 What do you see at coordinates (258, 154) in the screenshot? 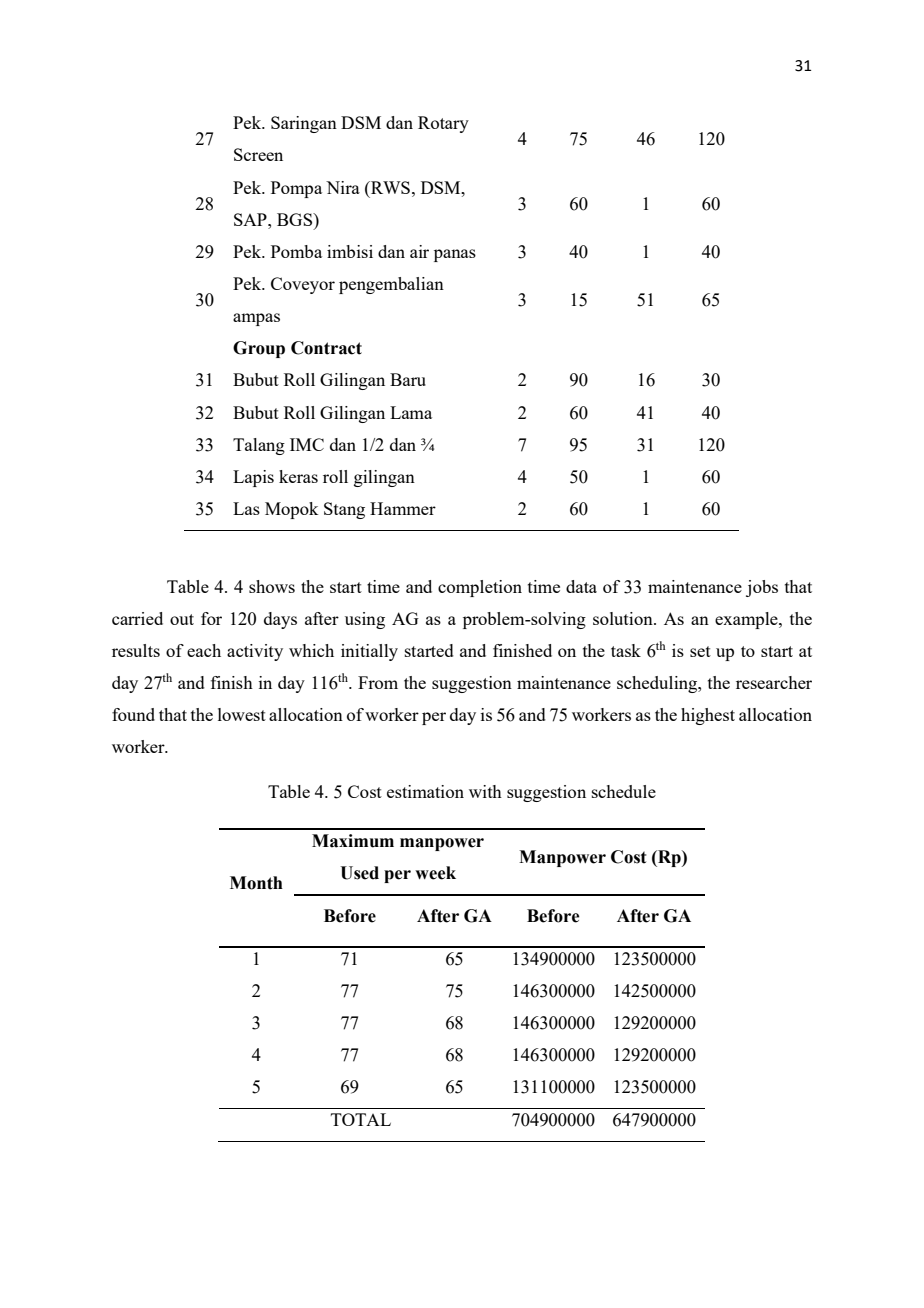
I see `Screen` at bounding box center [258, 154].
